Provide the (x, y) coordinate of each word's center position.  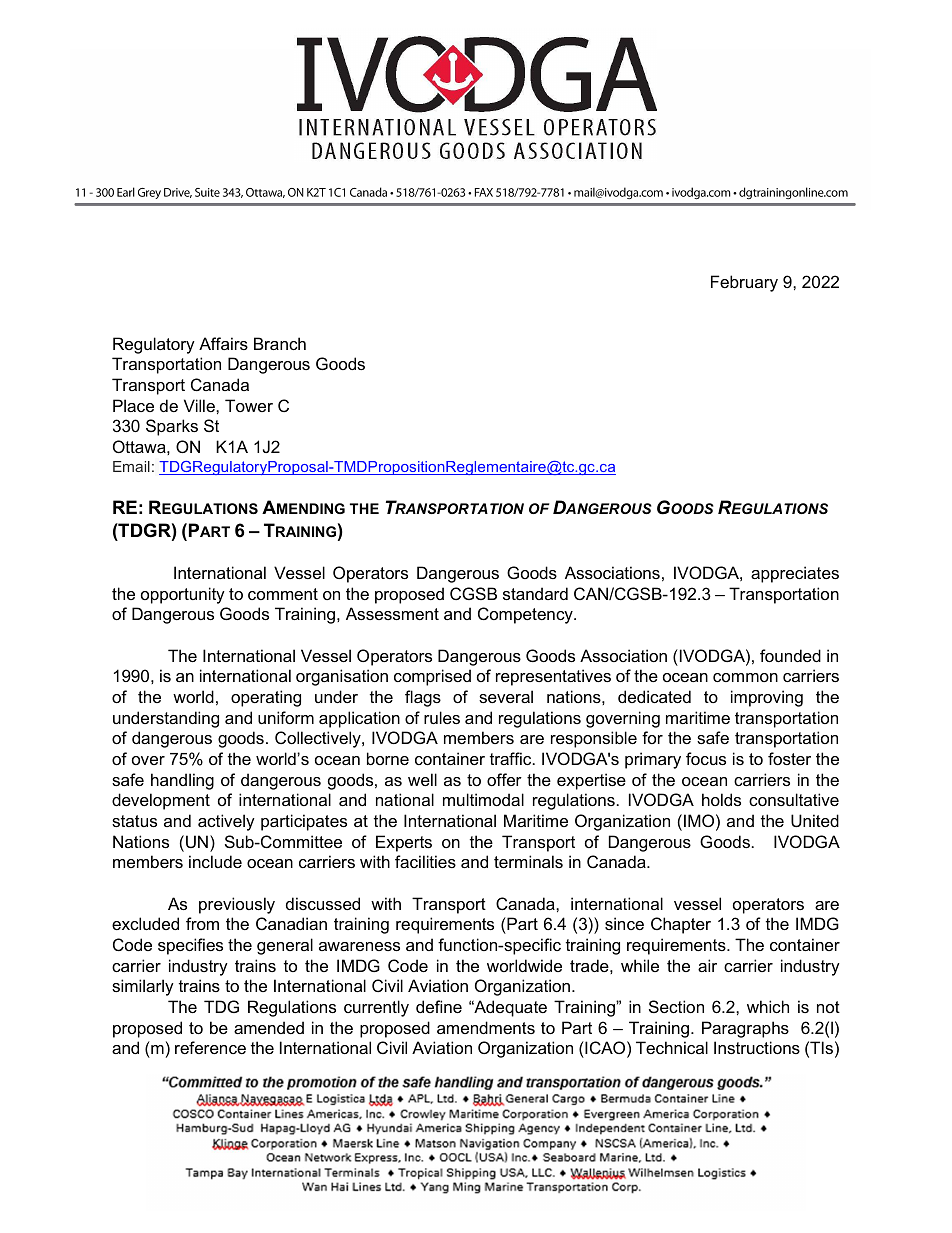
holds (721, 799)
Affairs (223, 343)
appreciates (795, 574)
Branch (280, 343)
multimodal (483, 799)
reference (210, 1047)
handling (182, 781)
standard (535, 593)
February (744, 283)
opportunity (183, 595)
